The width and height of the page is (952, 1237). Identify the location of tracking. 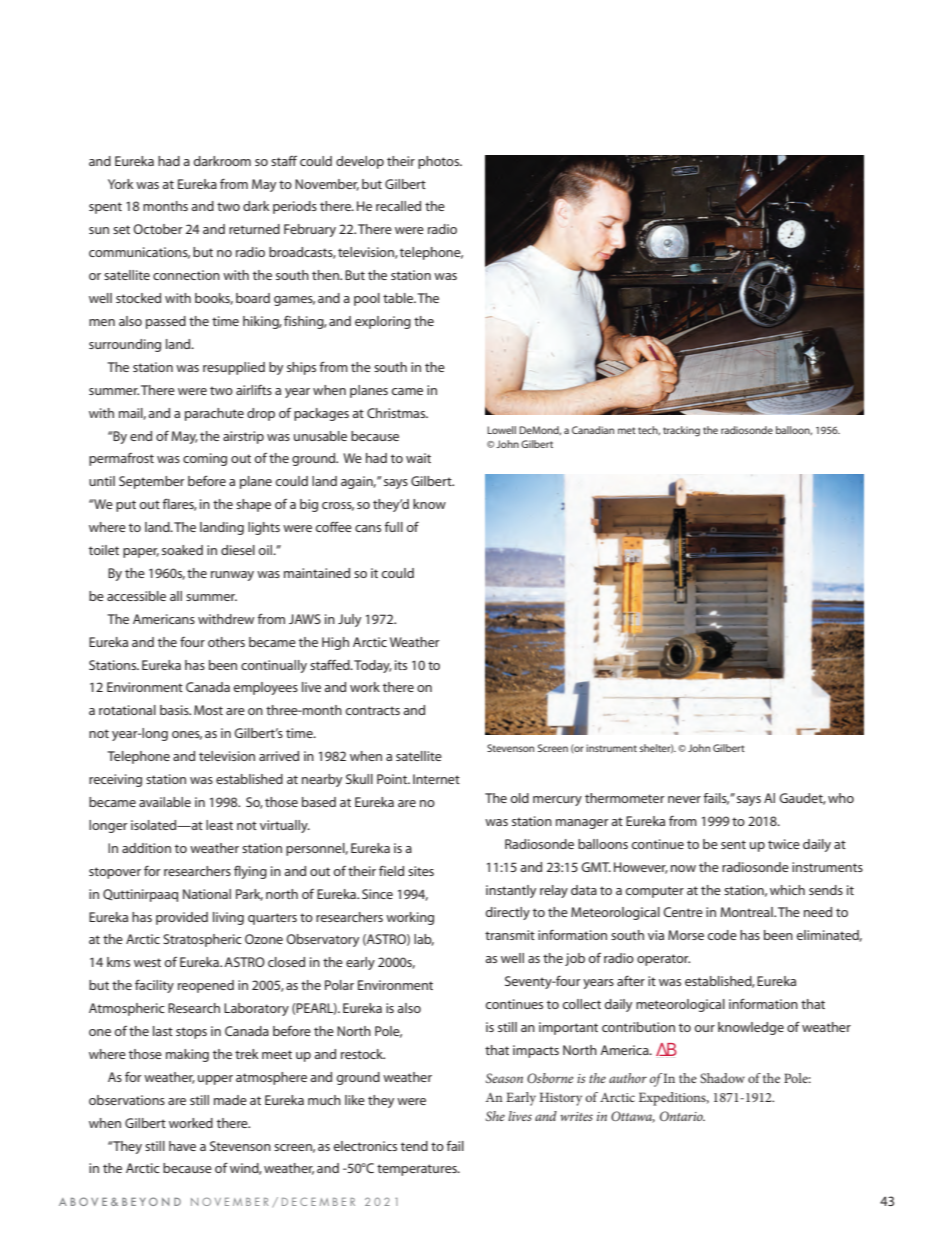
(681, 431).
